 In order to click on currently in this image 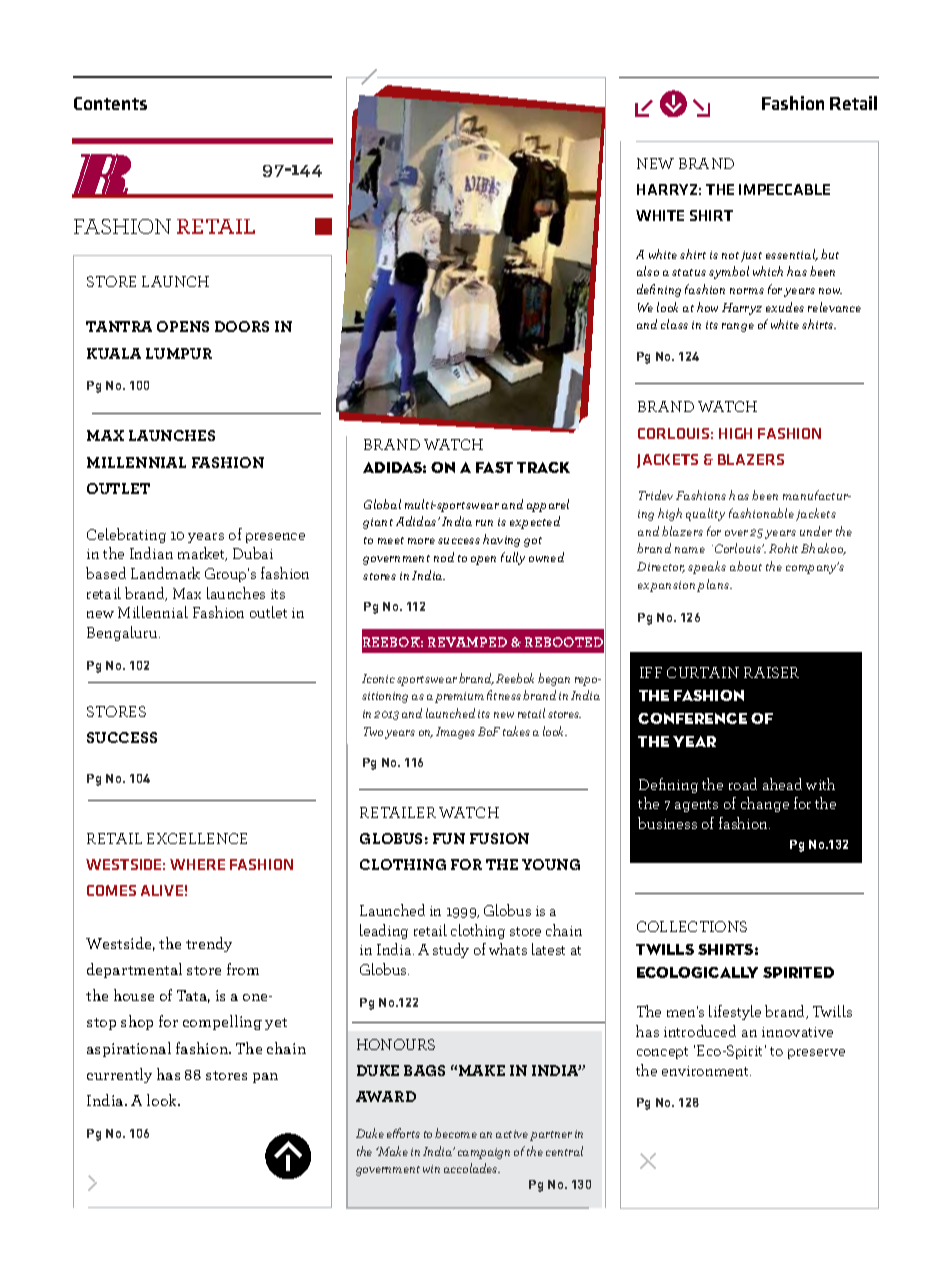, I will do `click(119, 1075)`.
